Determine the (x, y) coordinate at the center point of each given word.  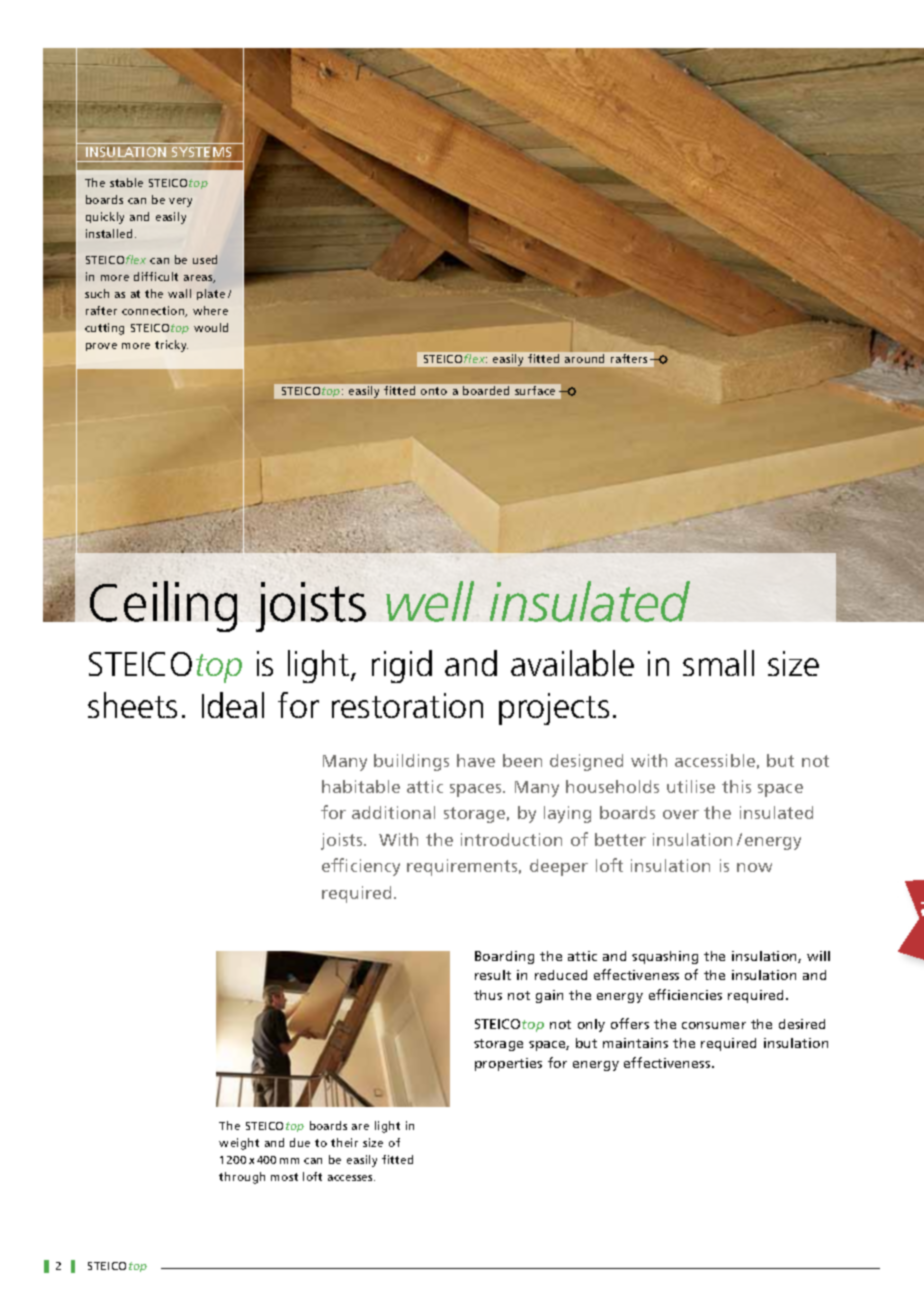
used (205, 259)
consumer (714, 1025)
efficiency (361, 867)
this (736, 786)
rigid (402, 666)
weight (239, 1144)
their (344, 1142)
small (718, 663)
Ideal (233, 705)
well (430, 601)
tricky (171, 346)
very (180, 202)
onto (434, 391)
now (754, 867)
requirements (464, 867)
